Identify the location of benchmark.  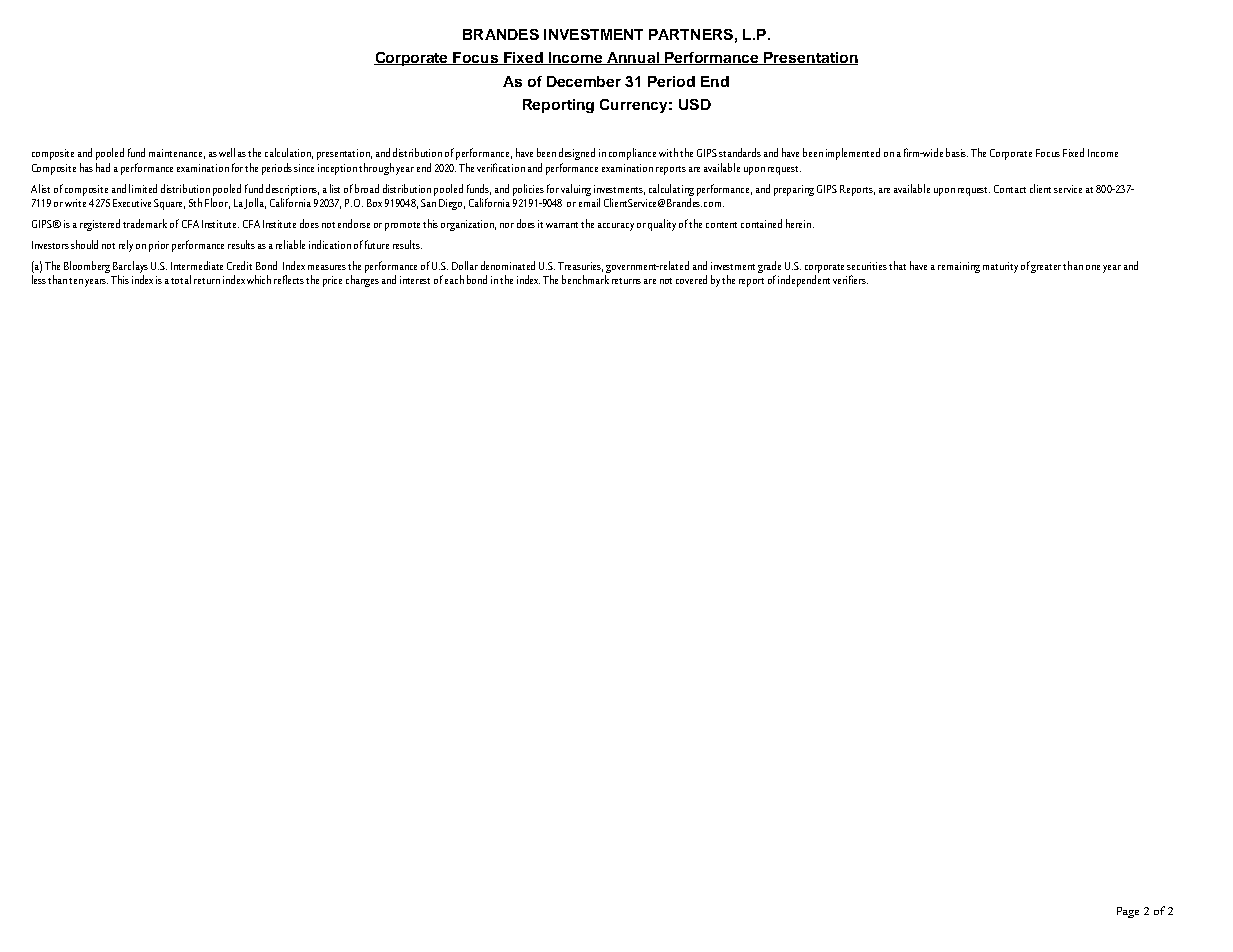
(585, 279).
